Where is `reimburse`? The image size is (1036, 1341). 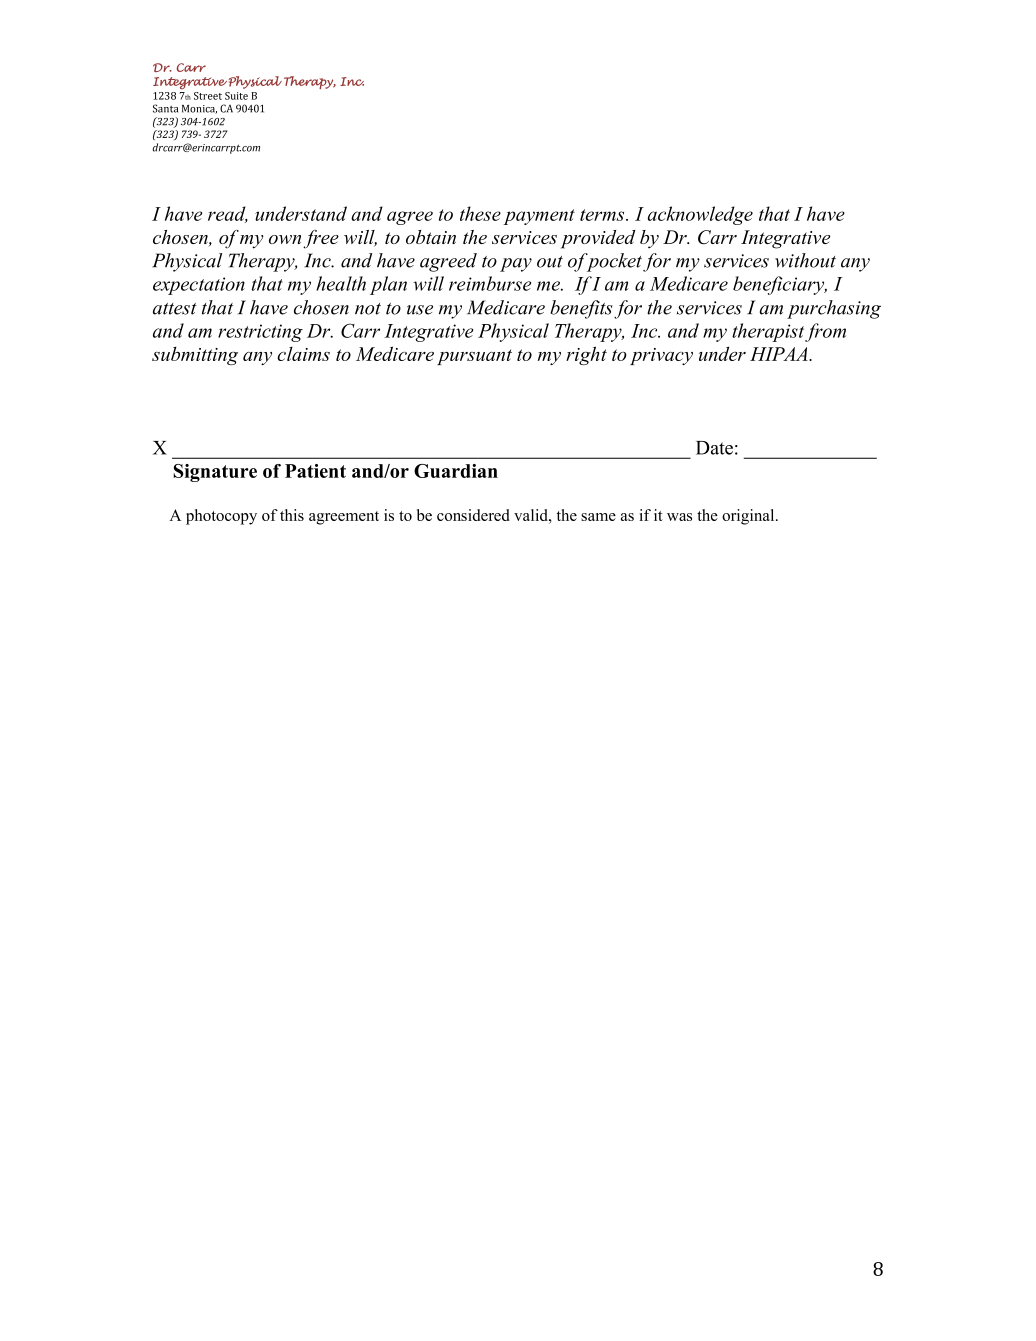 reimburse is located at coordinates (490, 283).
